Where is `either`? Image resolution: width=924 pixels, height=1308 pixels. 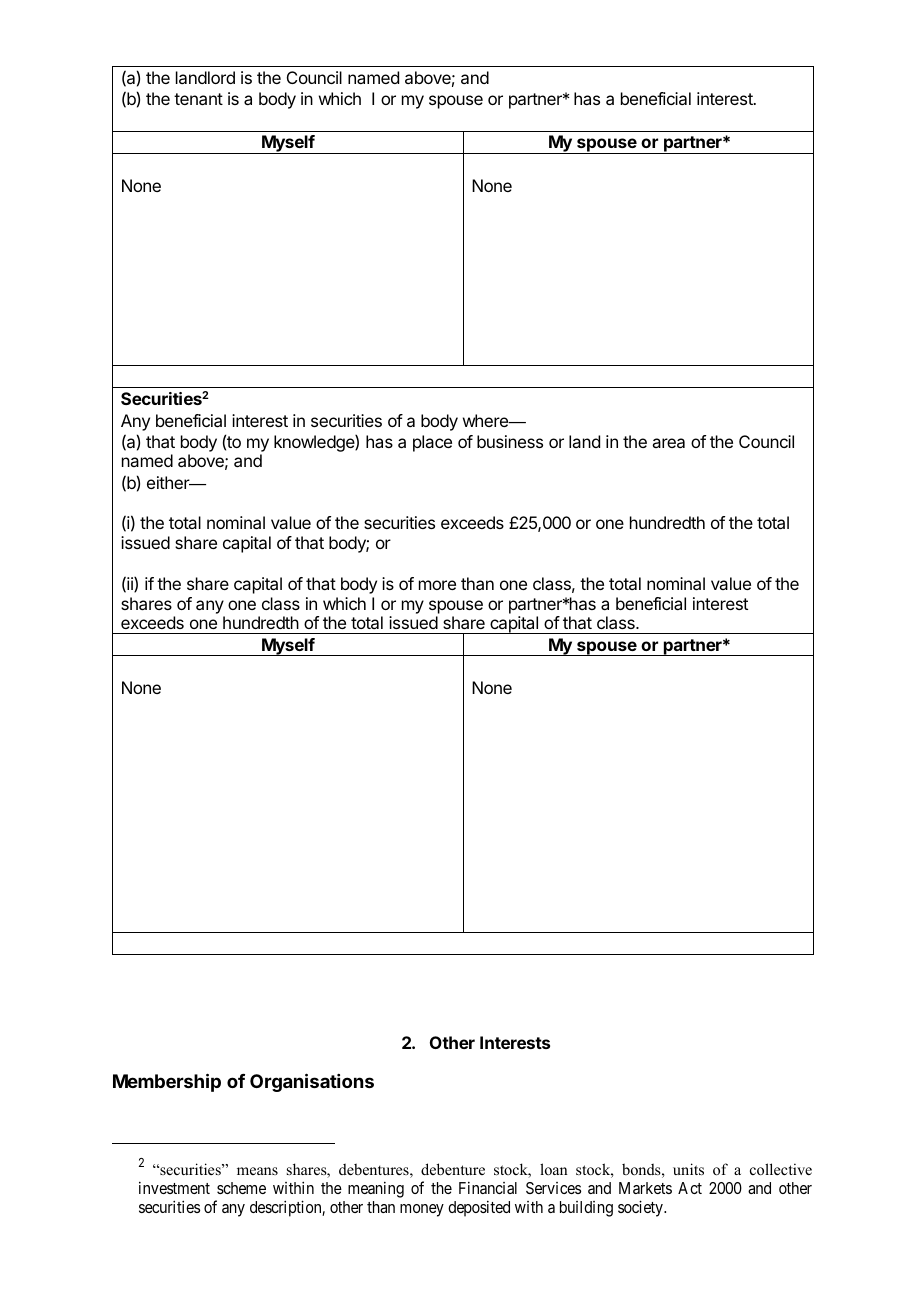
either is located at coordinates (169, 482).
